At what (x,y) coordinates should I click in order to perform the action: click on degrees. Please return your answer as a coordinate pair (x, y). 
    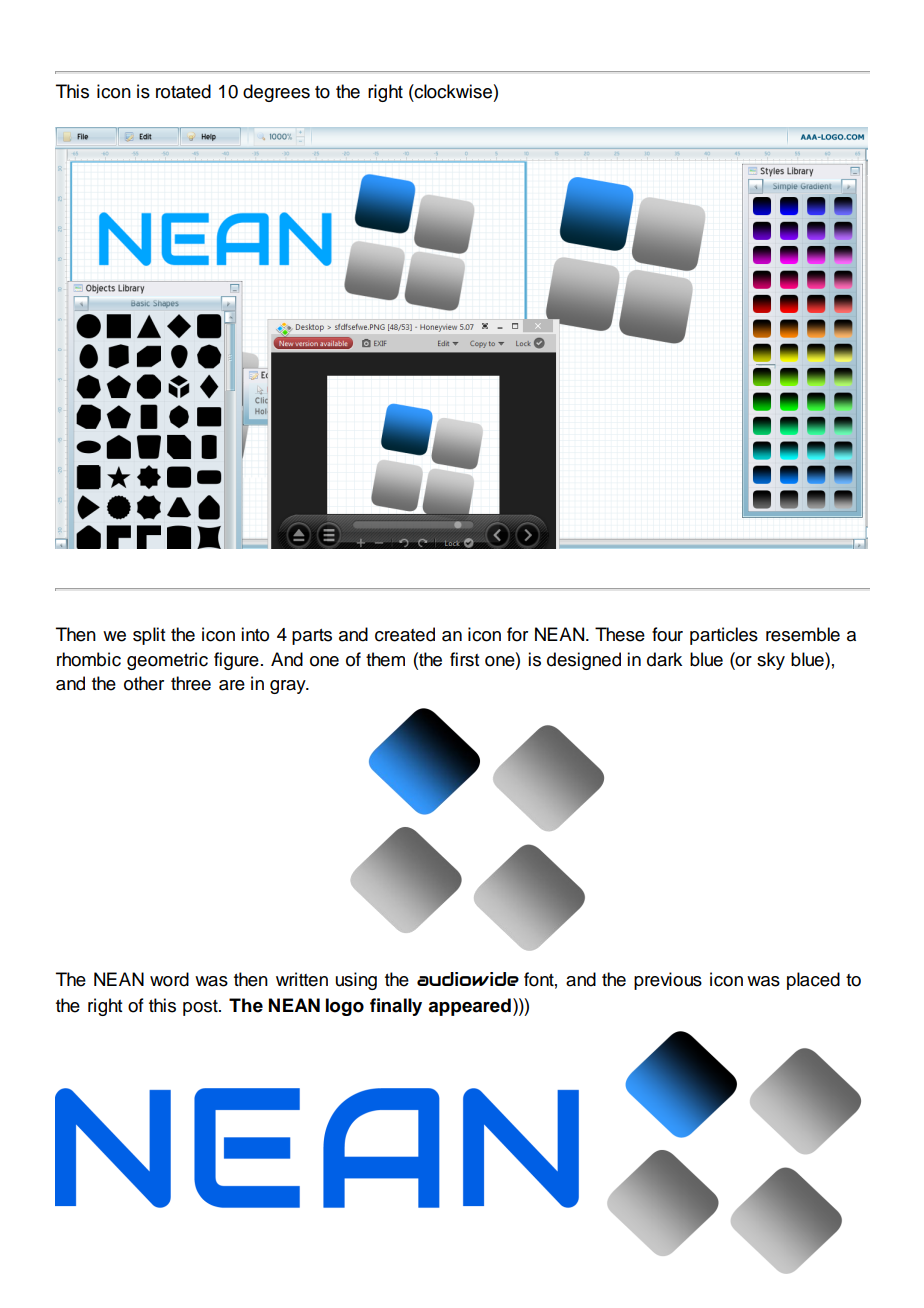
    Looking at the image, I should click on (276, 93).
